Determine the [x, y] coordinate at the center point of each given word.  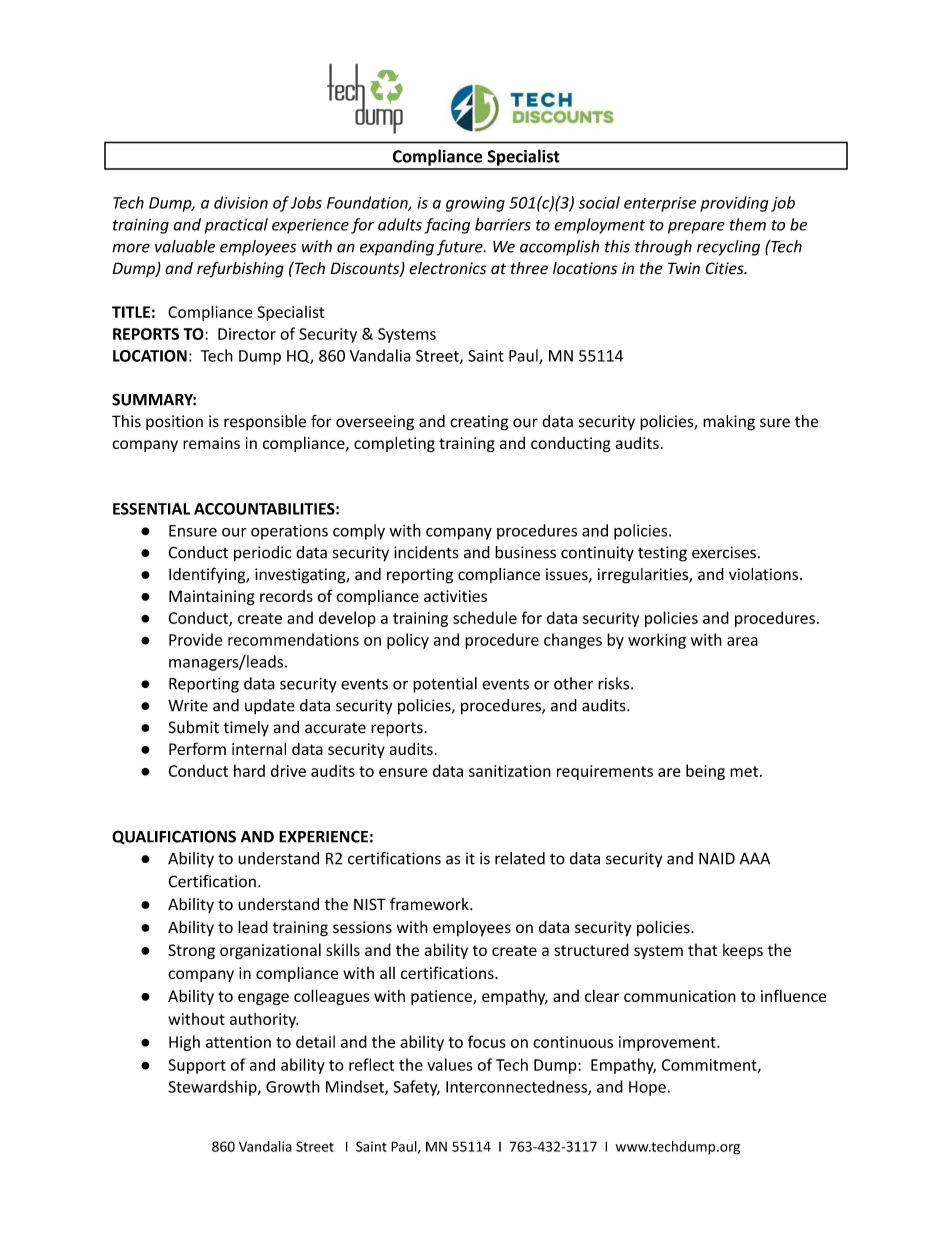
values [450, 1064]
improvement [668, 1043]
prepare [696, 228]
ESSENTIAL [151, 509]
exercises [724, 552]
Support [197, 1066]
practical [236, 226]
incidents [426, 552]
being [705, 772]
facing [447, 226]
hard [249, 770]
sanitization [510, 771]
